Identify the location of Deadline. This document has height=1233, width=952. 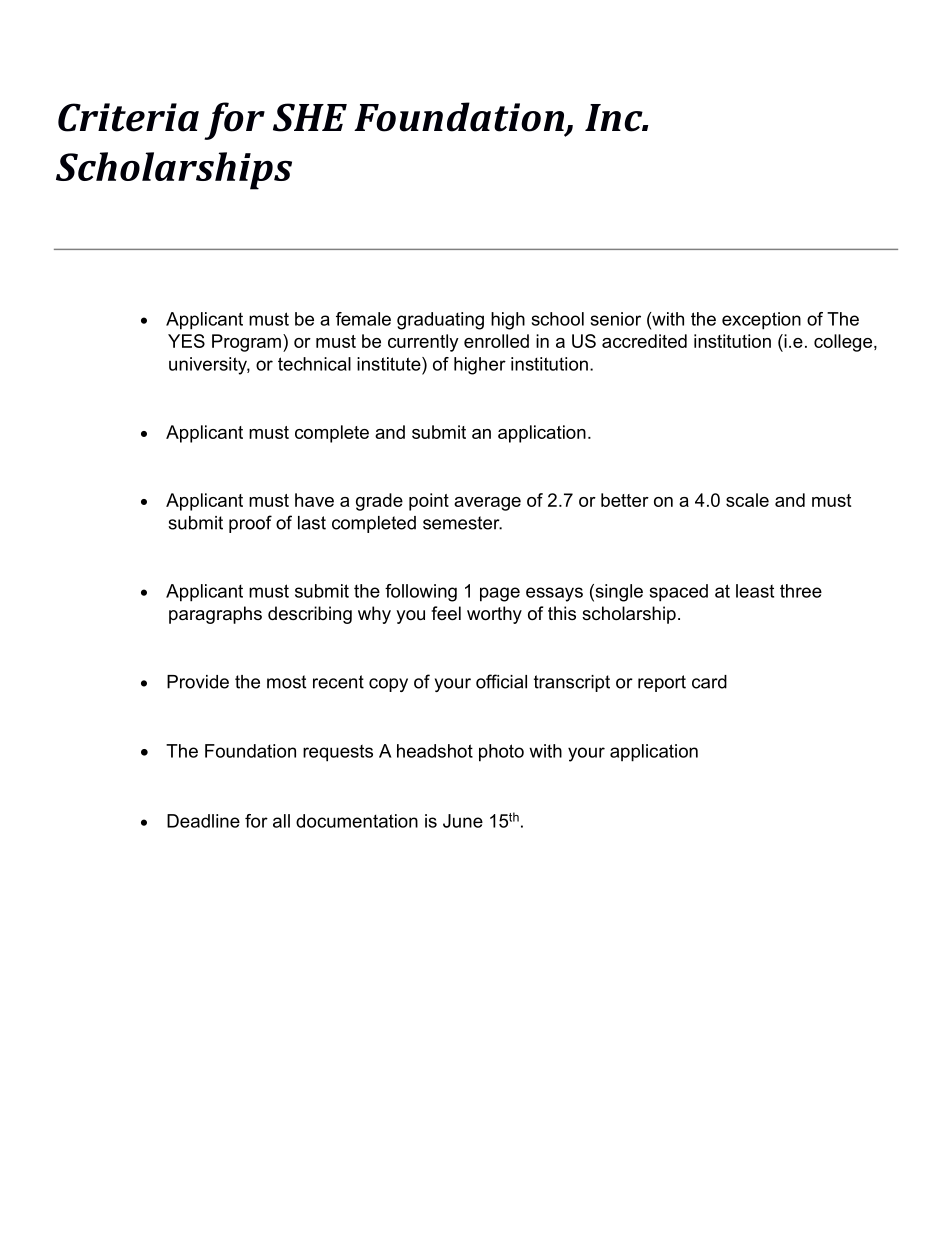
(203, 821).
